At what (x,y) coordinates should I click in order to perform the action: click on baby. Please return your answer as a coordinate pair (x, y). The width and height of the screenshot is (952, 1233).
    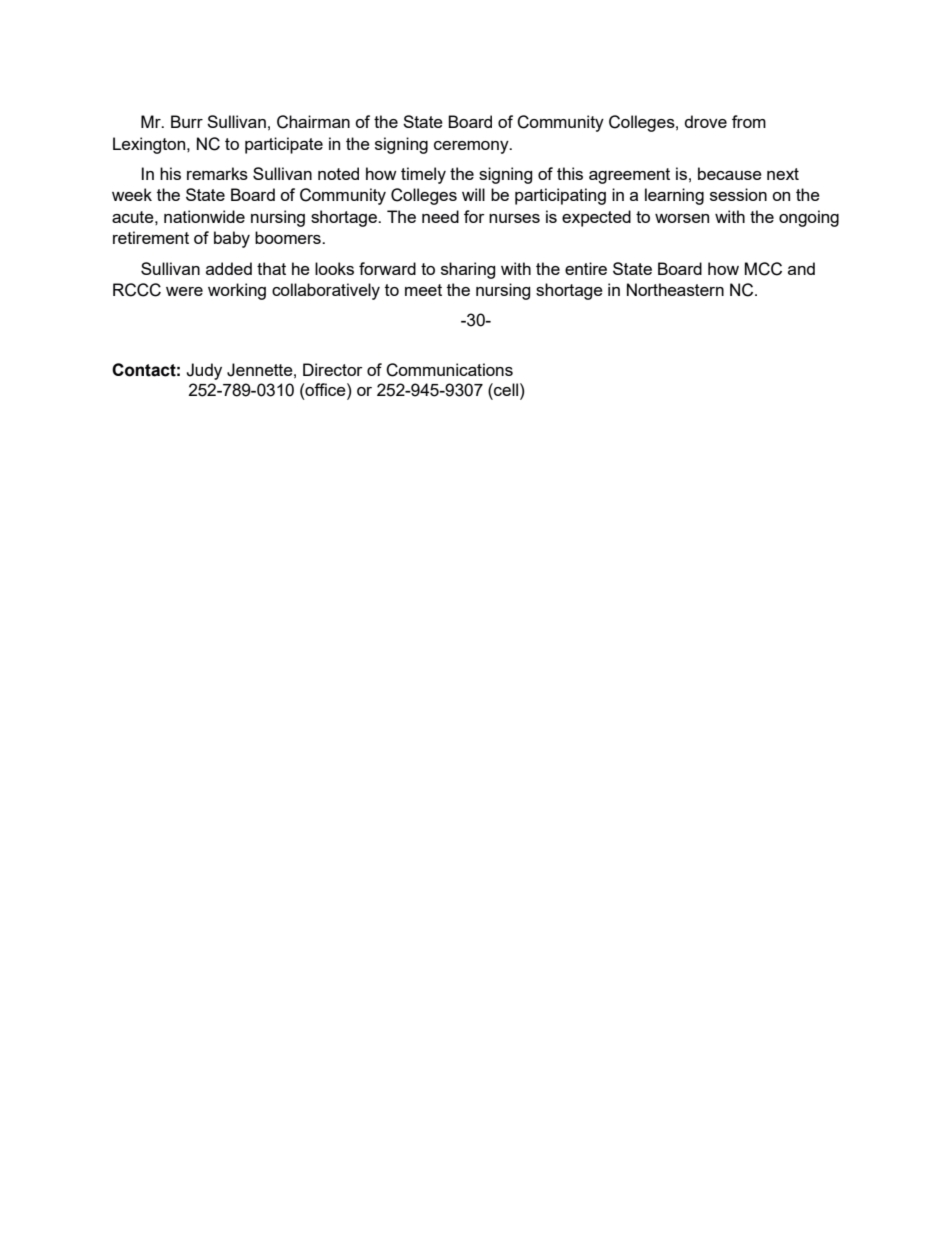
    Looking at the image, I should click on (232, 239).
